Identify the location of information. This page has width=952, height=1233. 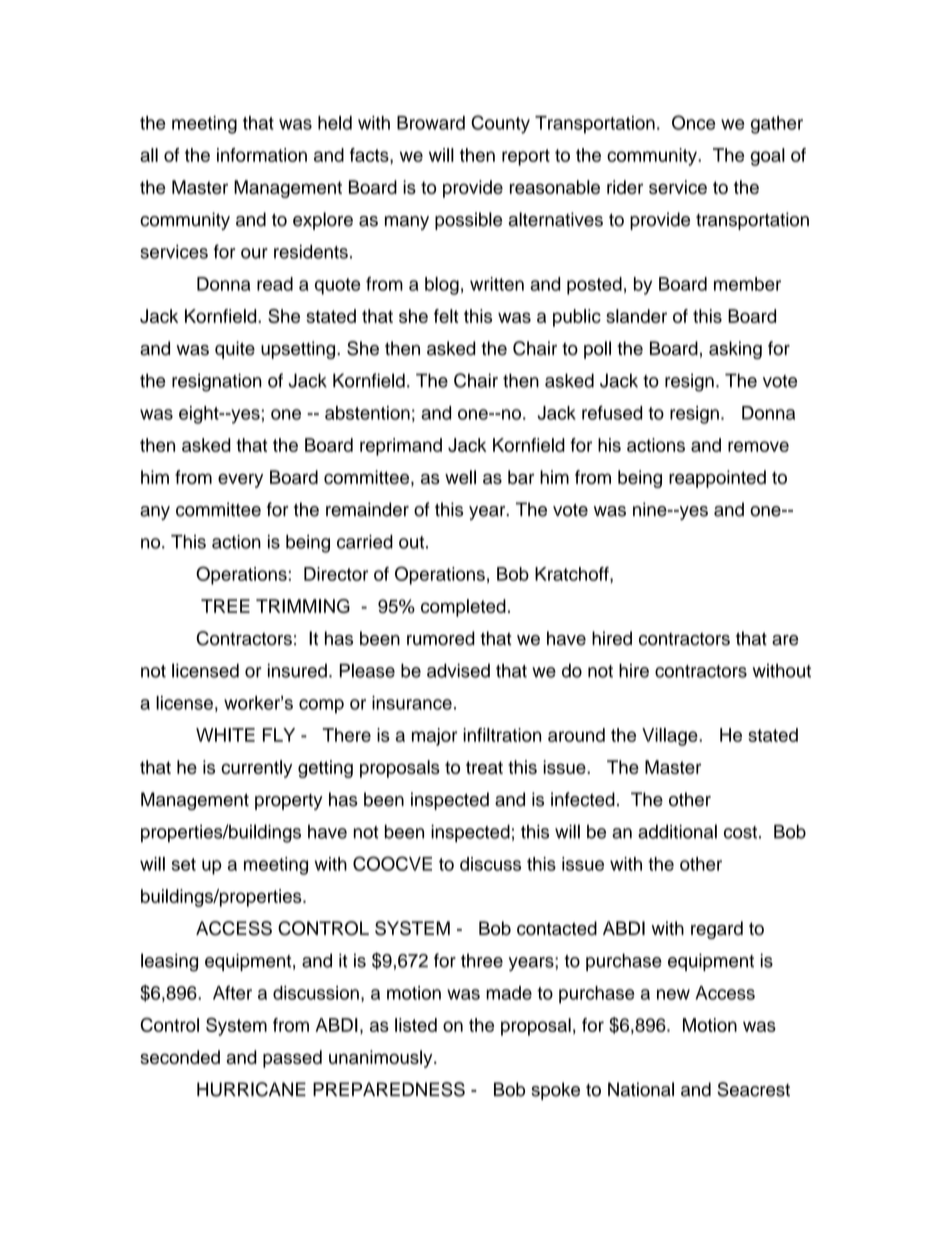
(262, 155).
